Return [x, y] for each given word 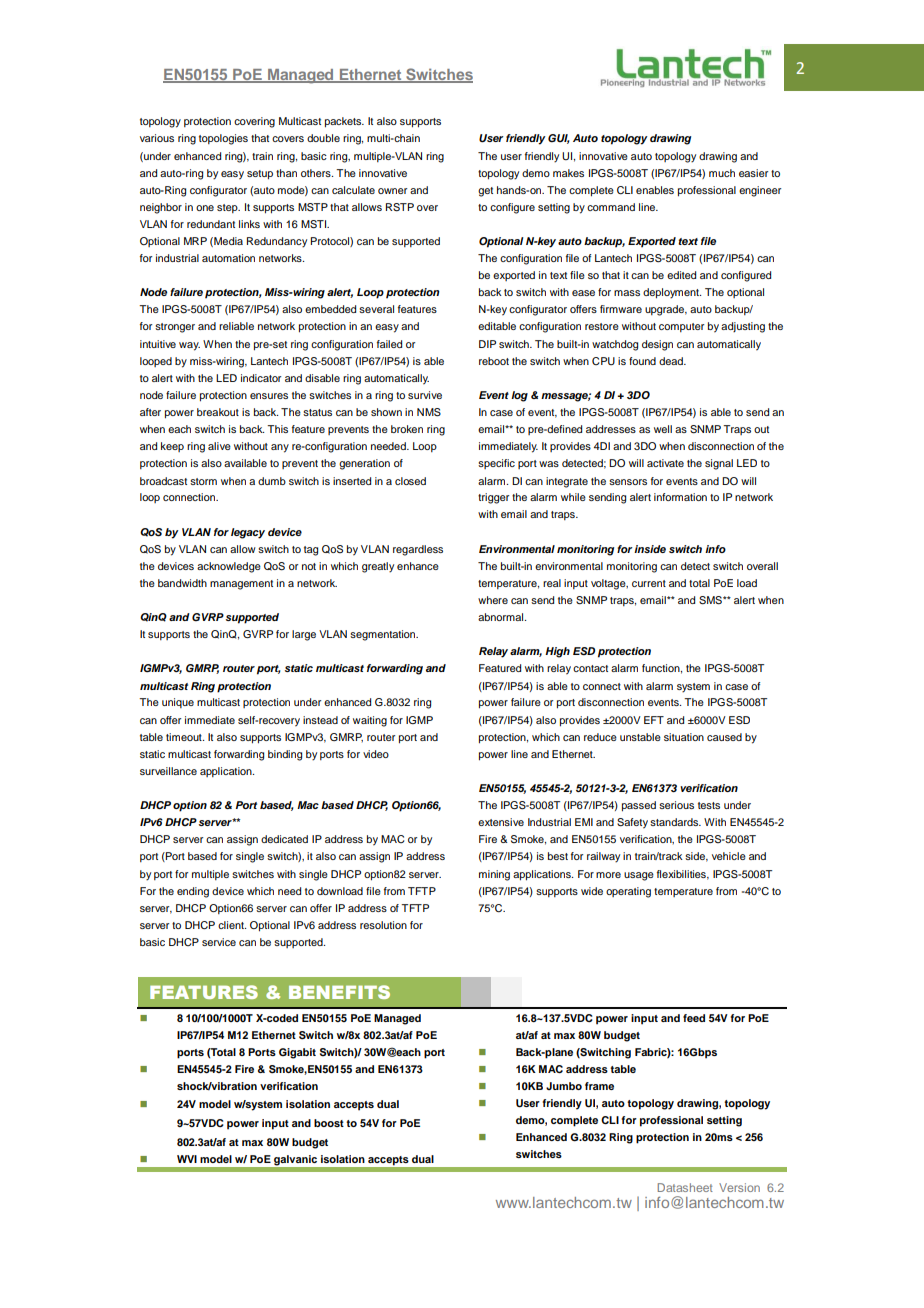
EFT [654, 720]
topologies [223, 139]
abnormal [502, 617]
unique [178, 703]
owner [392, 191]
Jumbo [564, 1086]
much [722, 173]
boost [329, 1123]
